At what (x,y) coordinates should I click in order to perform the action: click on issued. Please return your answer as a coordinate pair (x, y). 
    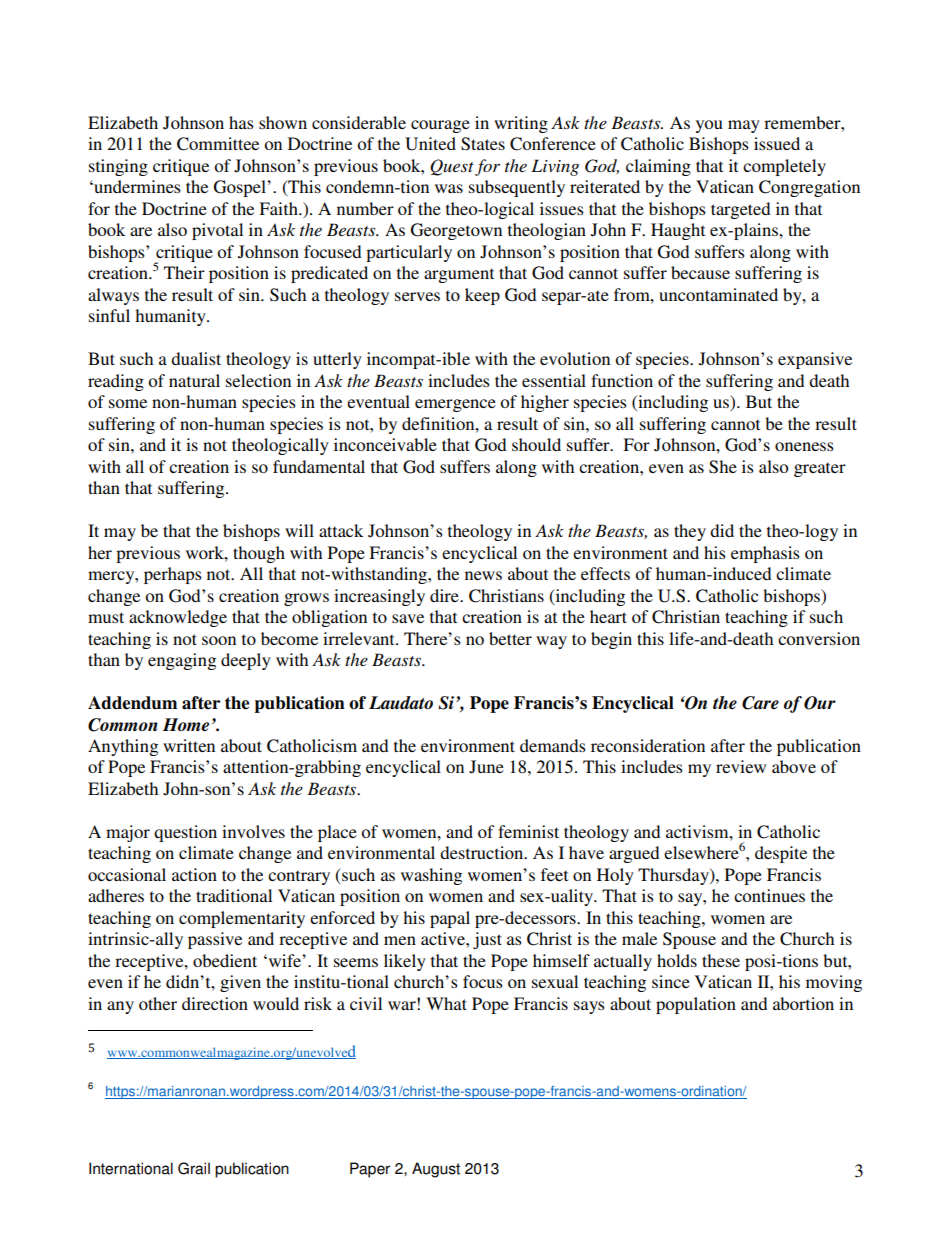
    Looking at the image, I should click on (777, 143).
